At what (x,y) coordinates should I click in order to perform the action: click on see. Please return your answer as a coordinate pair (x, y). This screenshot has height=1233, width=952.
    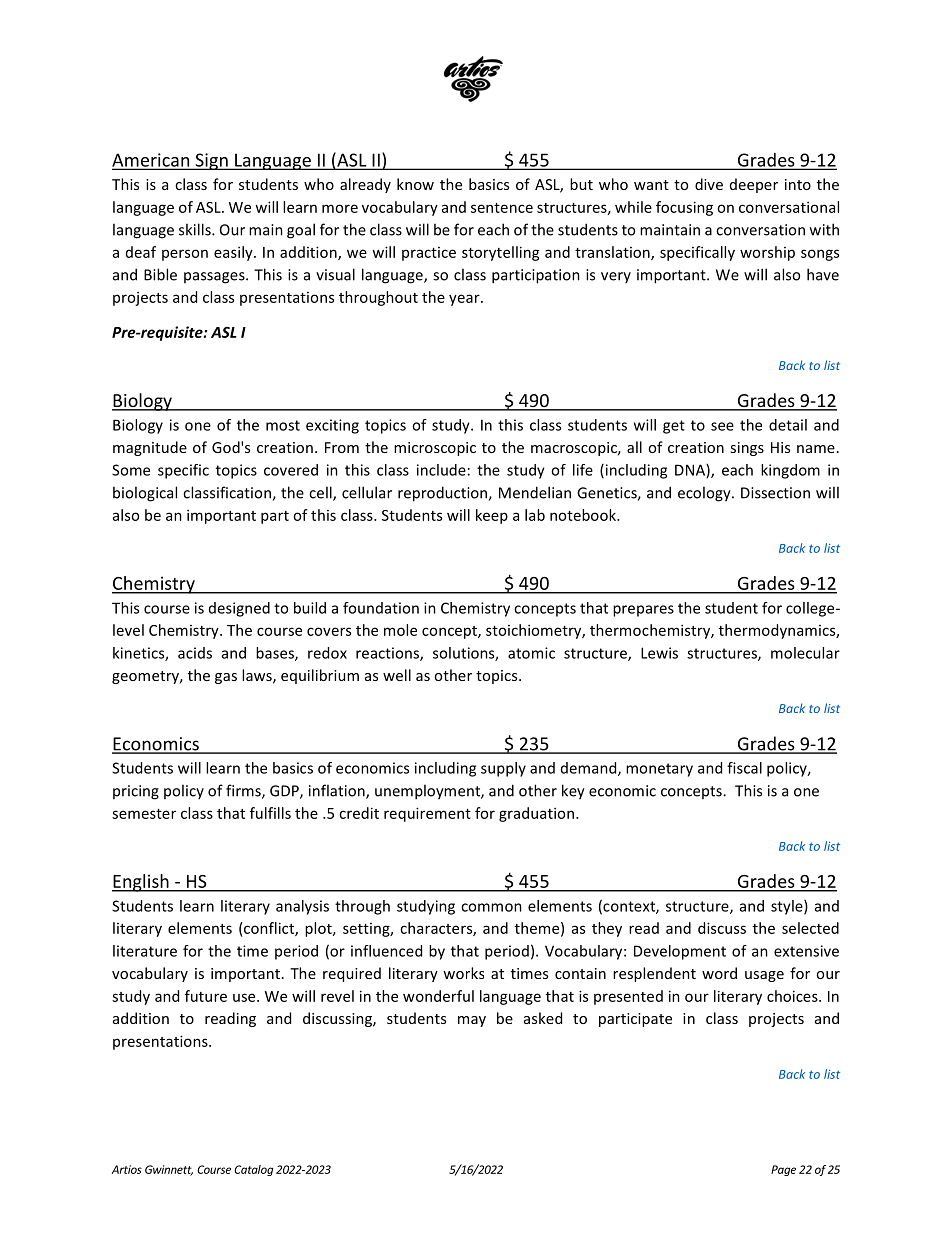
    Looking at the image, I should click on (722, 426).
